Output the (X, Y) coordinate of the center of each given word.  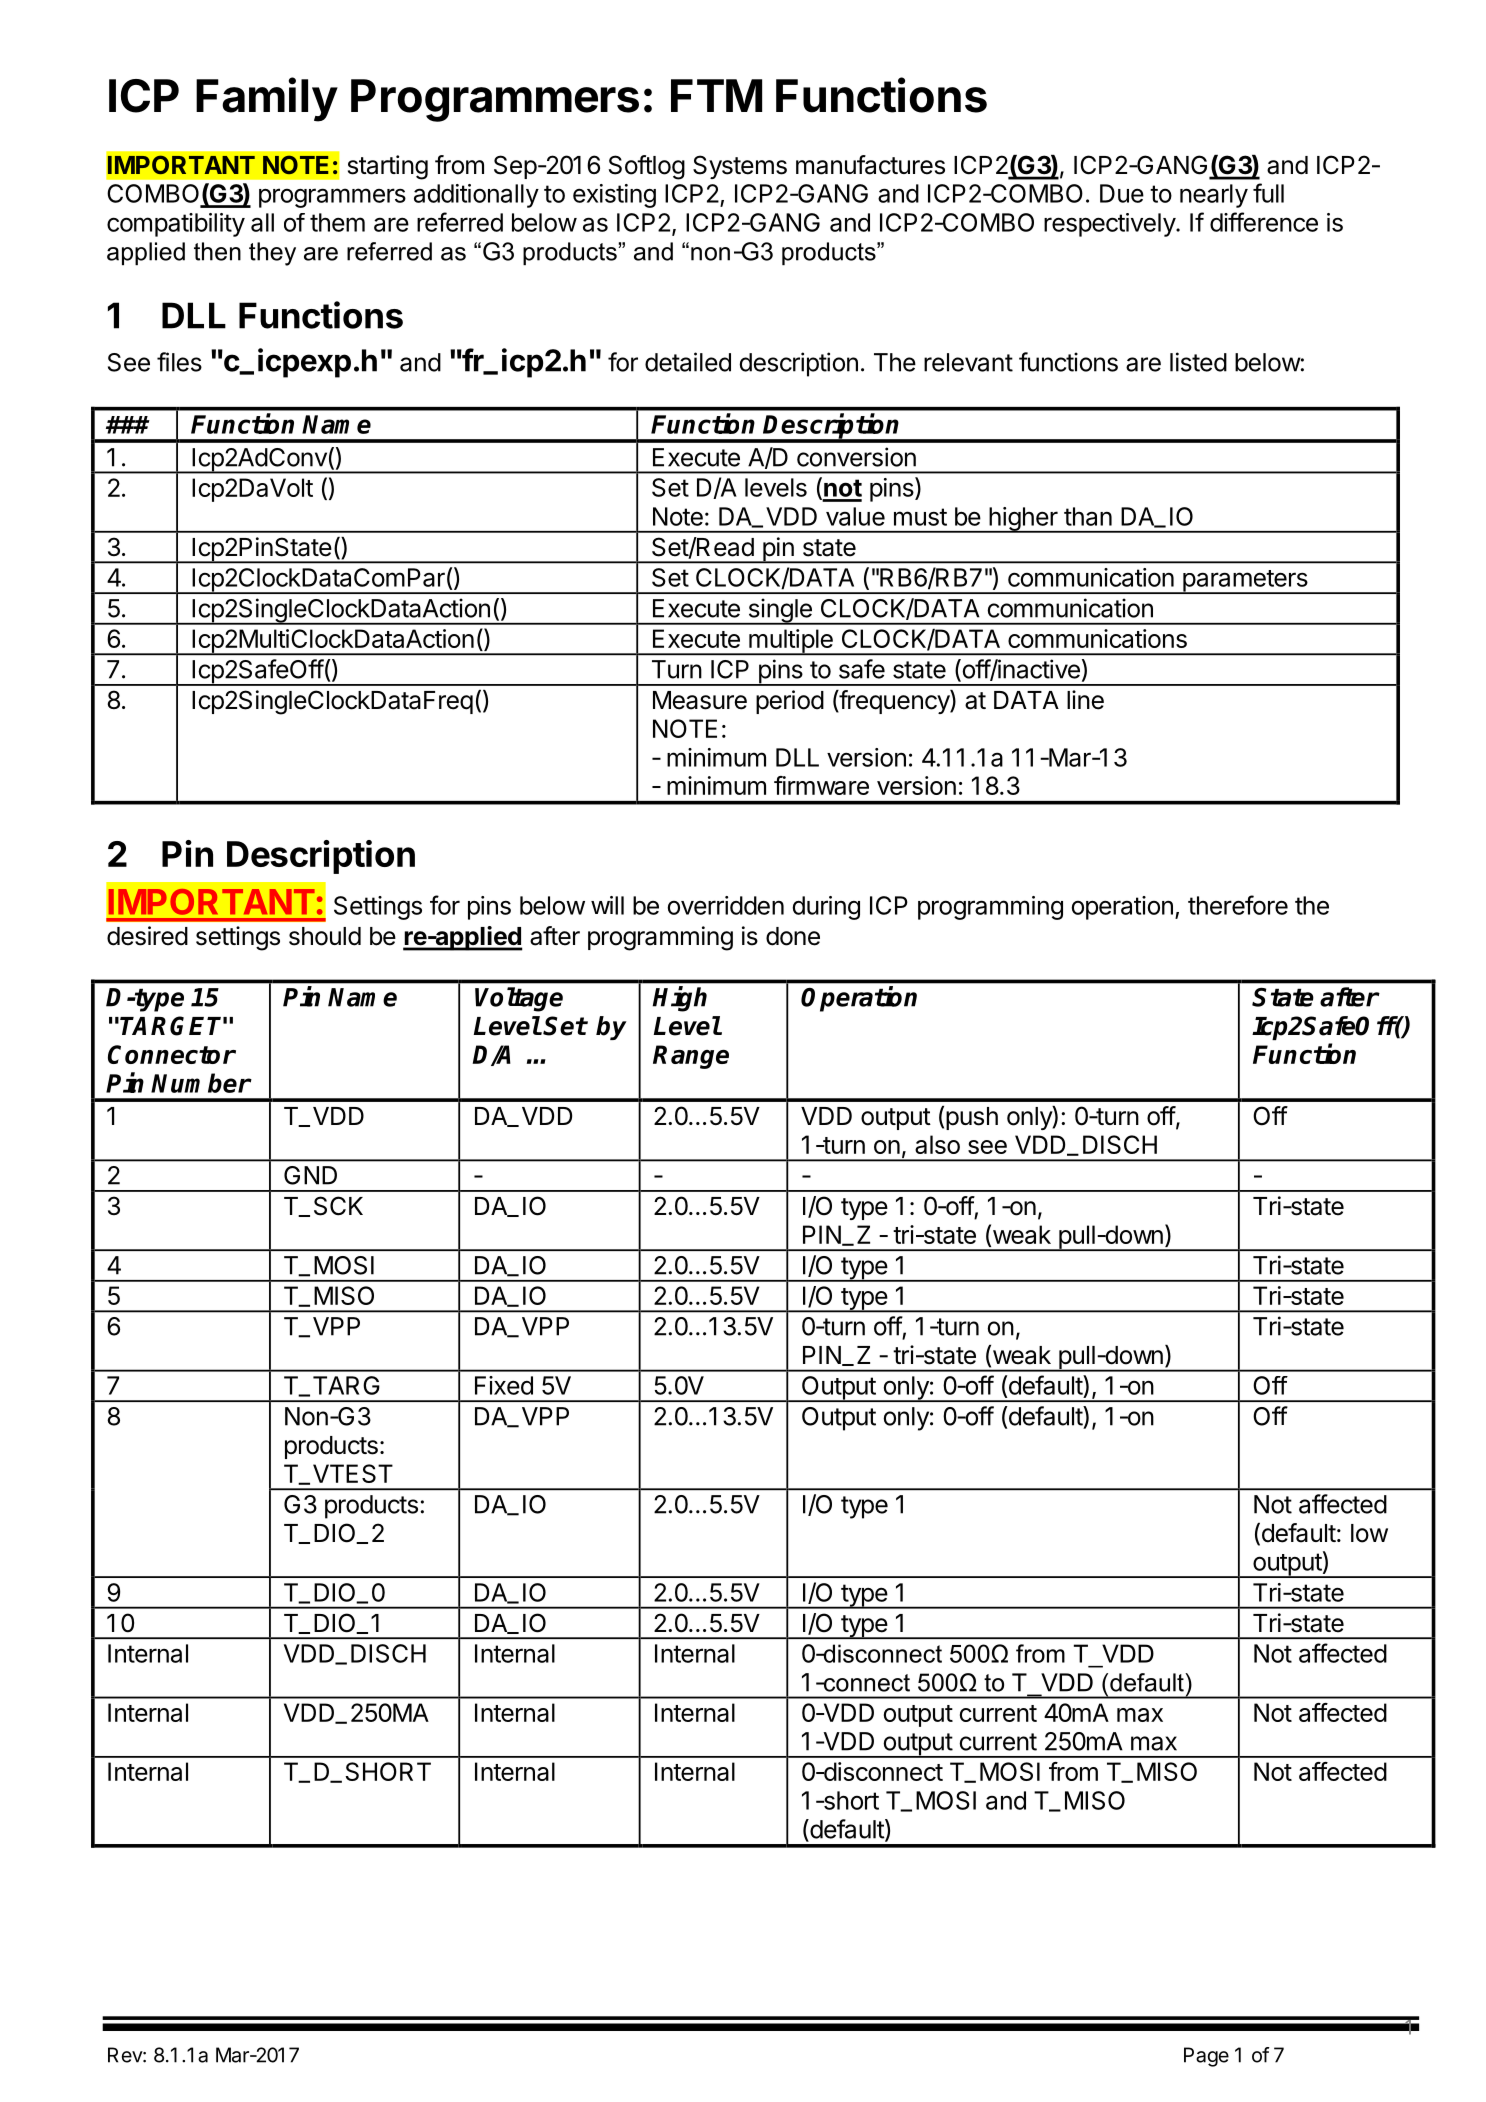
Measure (700, 700)
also (937, 1144)
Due (1122, 193)
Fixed (504, 1385)
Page (1206, 2057)
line (1085, 700)
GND (310, 1175)
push (972, 1118)
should (325, 936)
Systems (740, 167)
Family (267, 99)
